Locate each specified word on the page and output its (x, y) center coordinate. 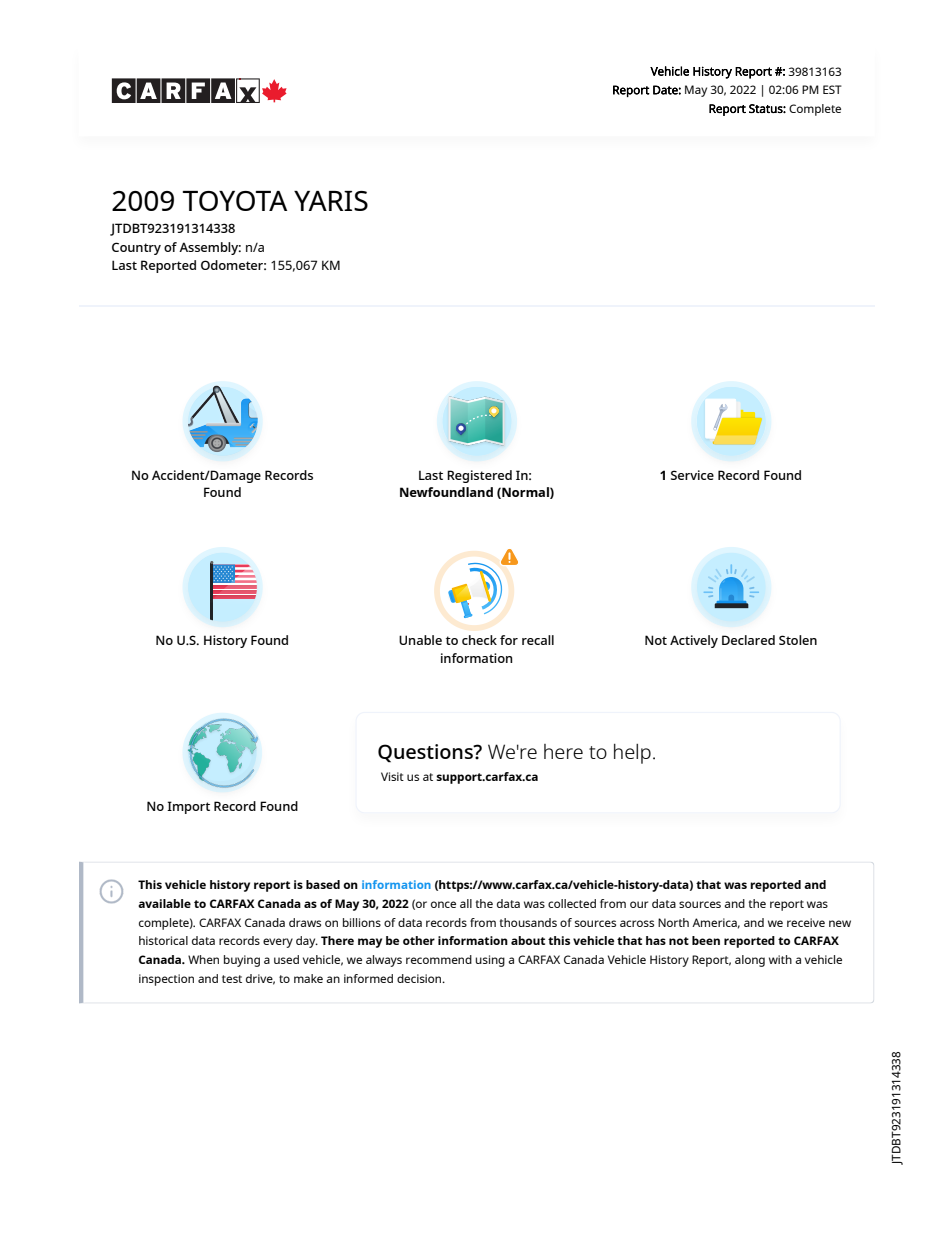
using (490, 961)
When (203, 959)
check (479, 640)
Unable (420, 640)
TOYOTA (235, 201)
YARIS (331, 201)
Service (692, 475)
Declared (748, 640)
